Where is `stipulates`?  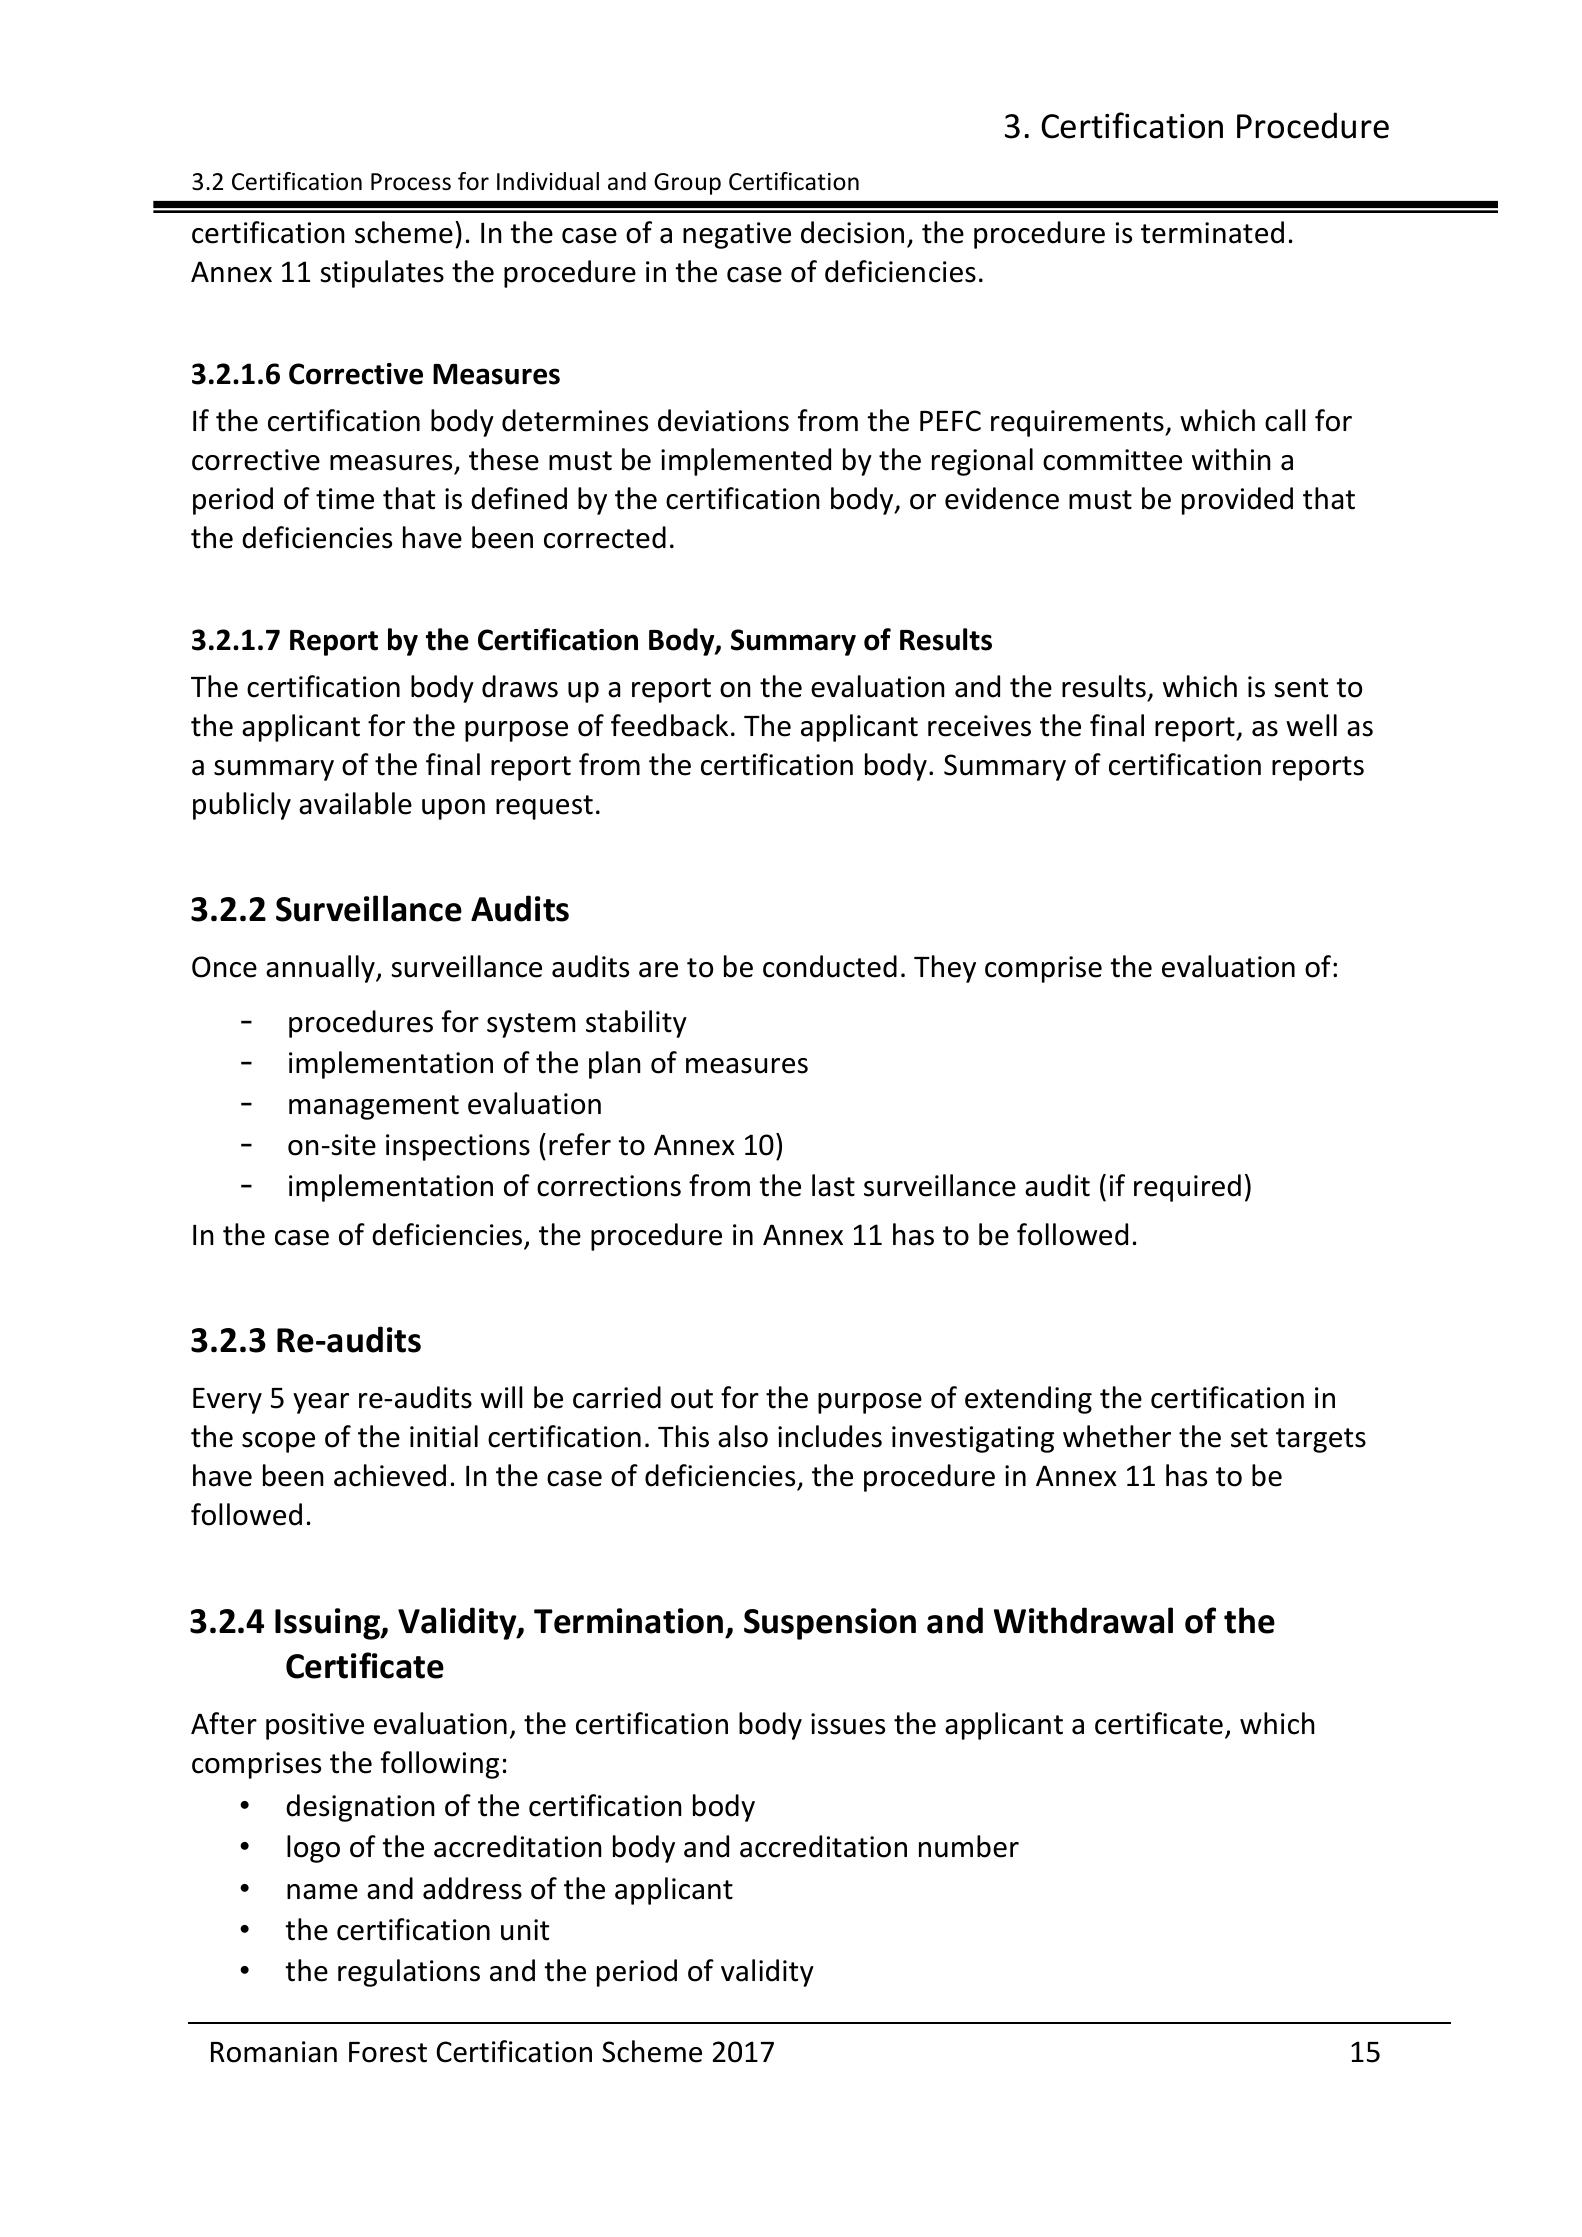 stipulates is located at coordinates (382, 274).
